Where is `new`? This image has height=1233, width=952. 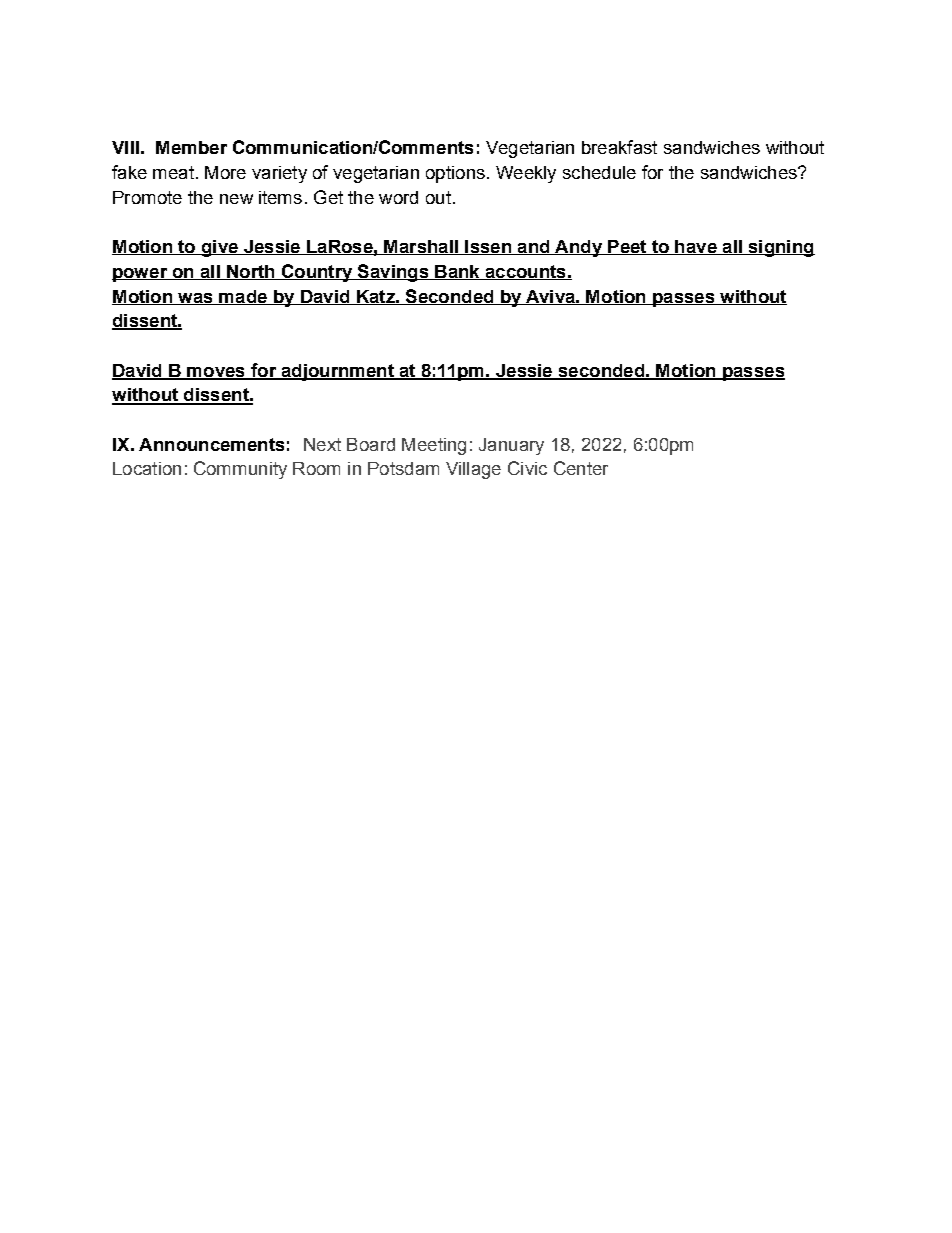 new is located at coordinates (236, 199).
